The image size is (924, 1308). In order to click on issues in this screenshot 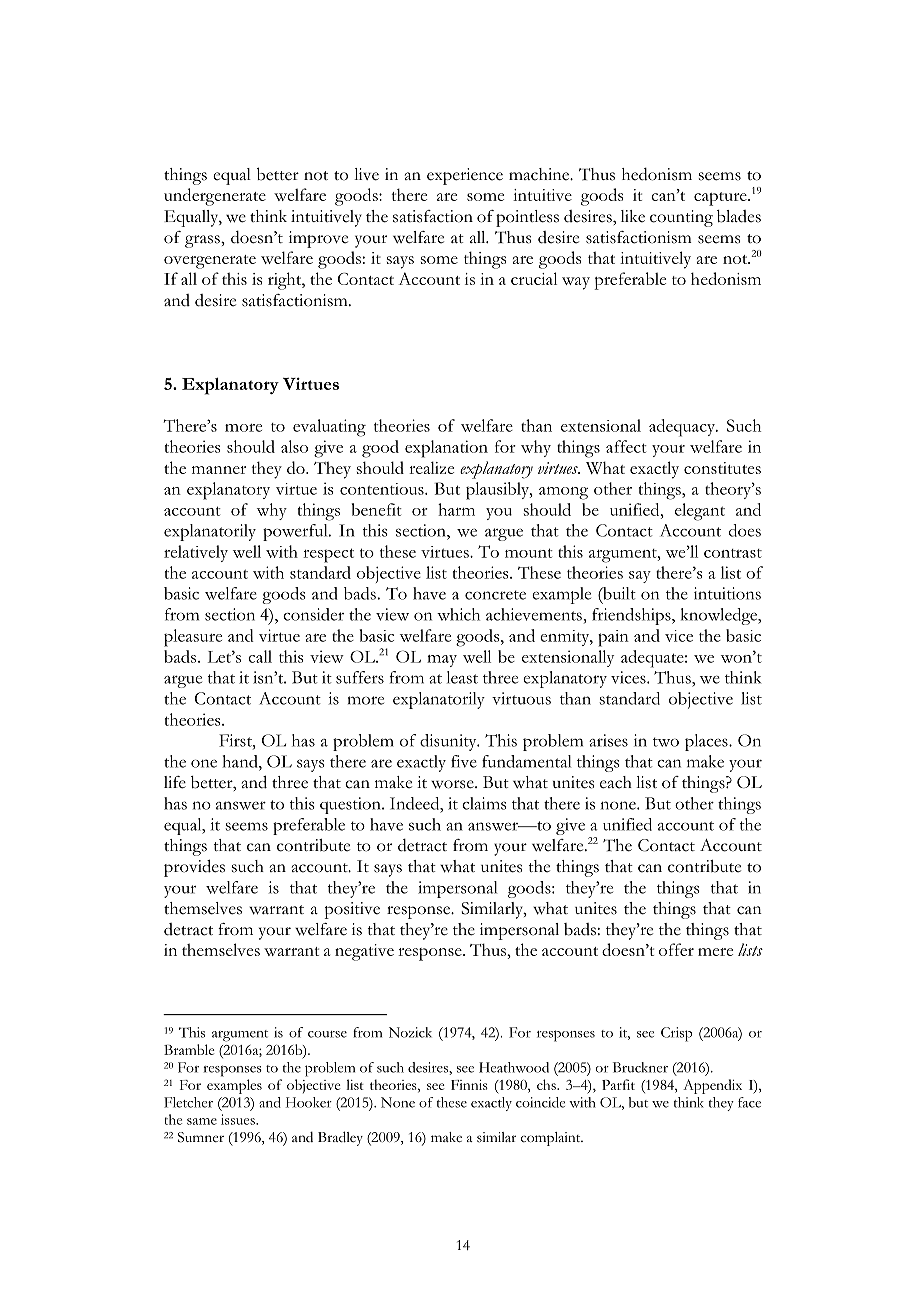, I will do `click(239, 1119)`.
